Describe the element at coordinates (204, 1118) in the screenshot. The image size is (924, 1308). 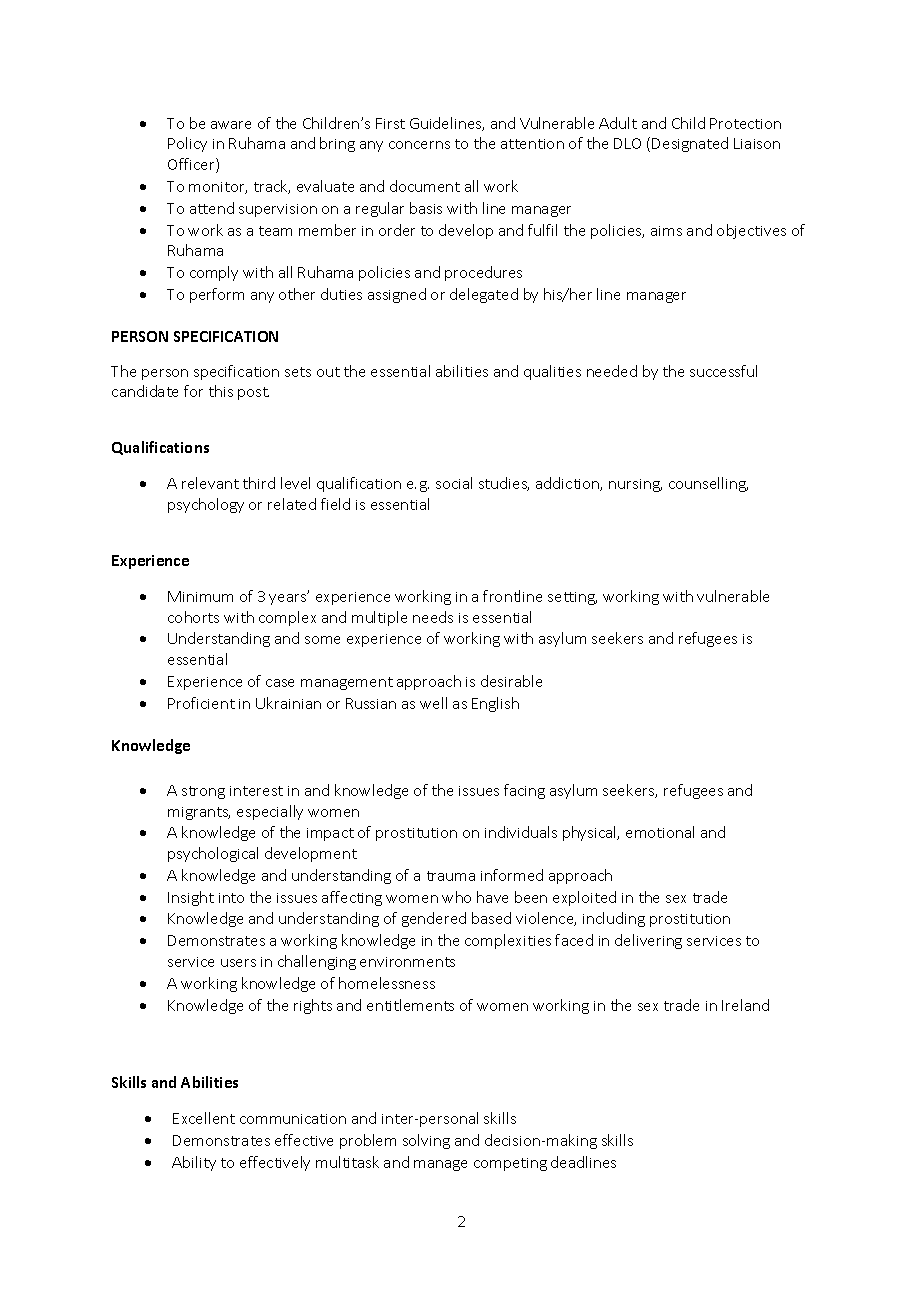
I see `Excellent` at that location.
